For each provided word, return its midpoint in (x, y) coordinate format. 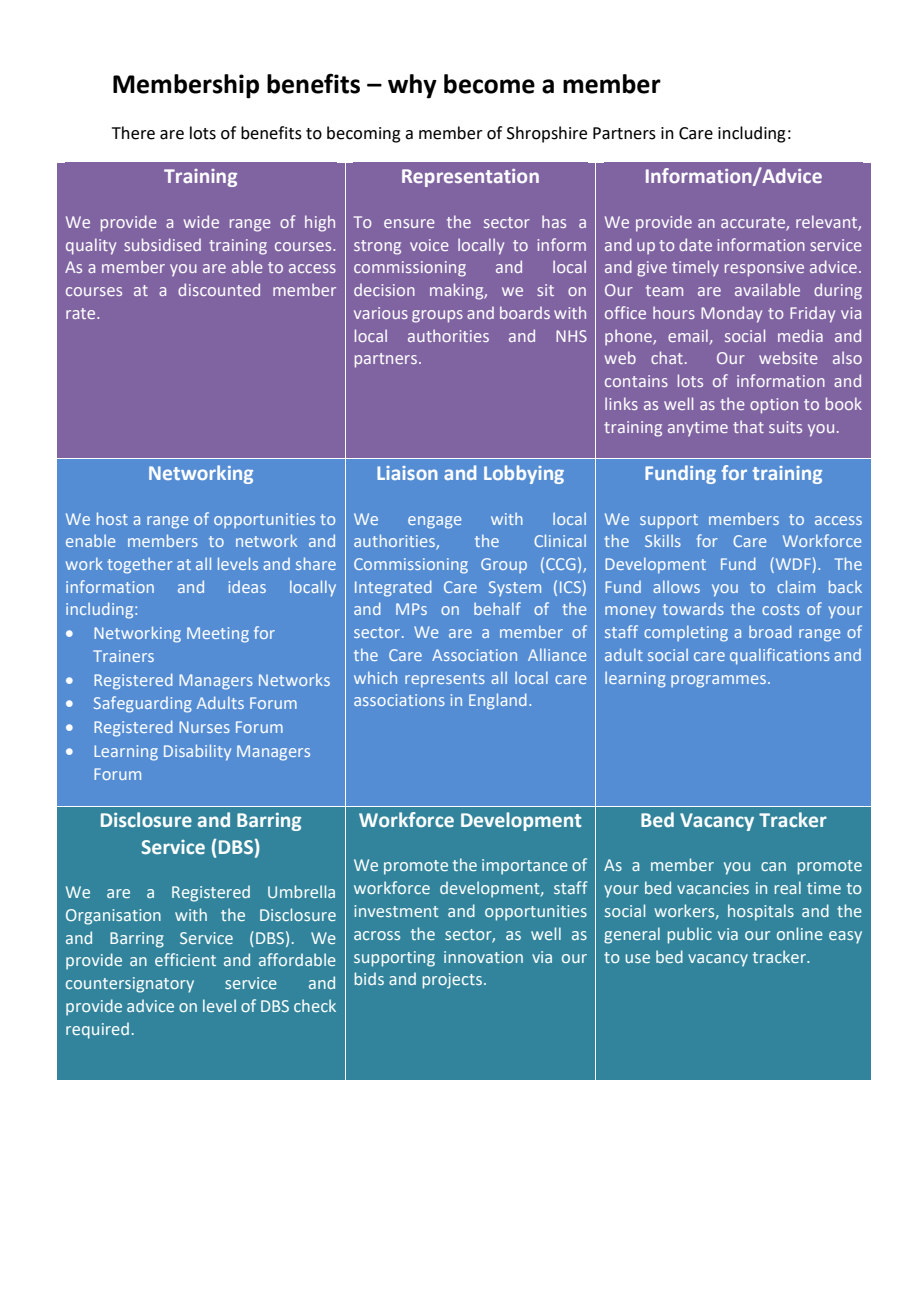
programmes (720, 681)
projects (452, 981)
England (497, 701)
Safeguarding (143, 704)
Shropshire (547, 134)
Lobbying (524, 474)
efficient (185, 959)
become (489, 84)
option (774, 406)
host (112, 518)
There (133, 133)
